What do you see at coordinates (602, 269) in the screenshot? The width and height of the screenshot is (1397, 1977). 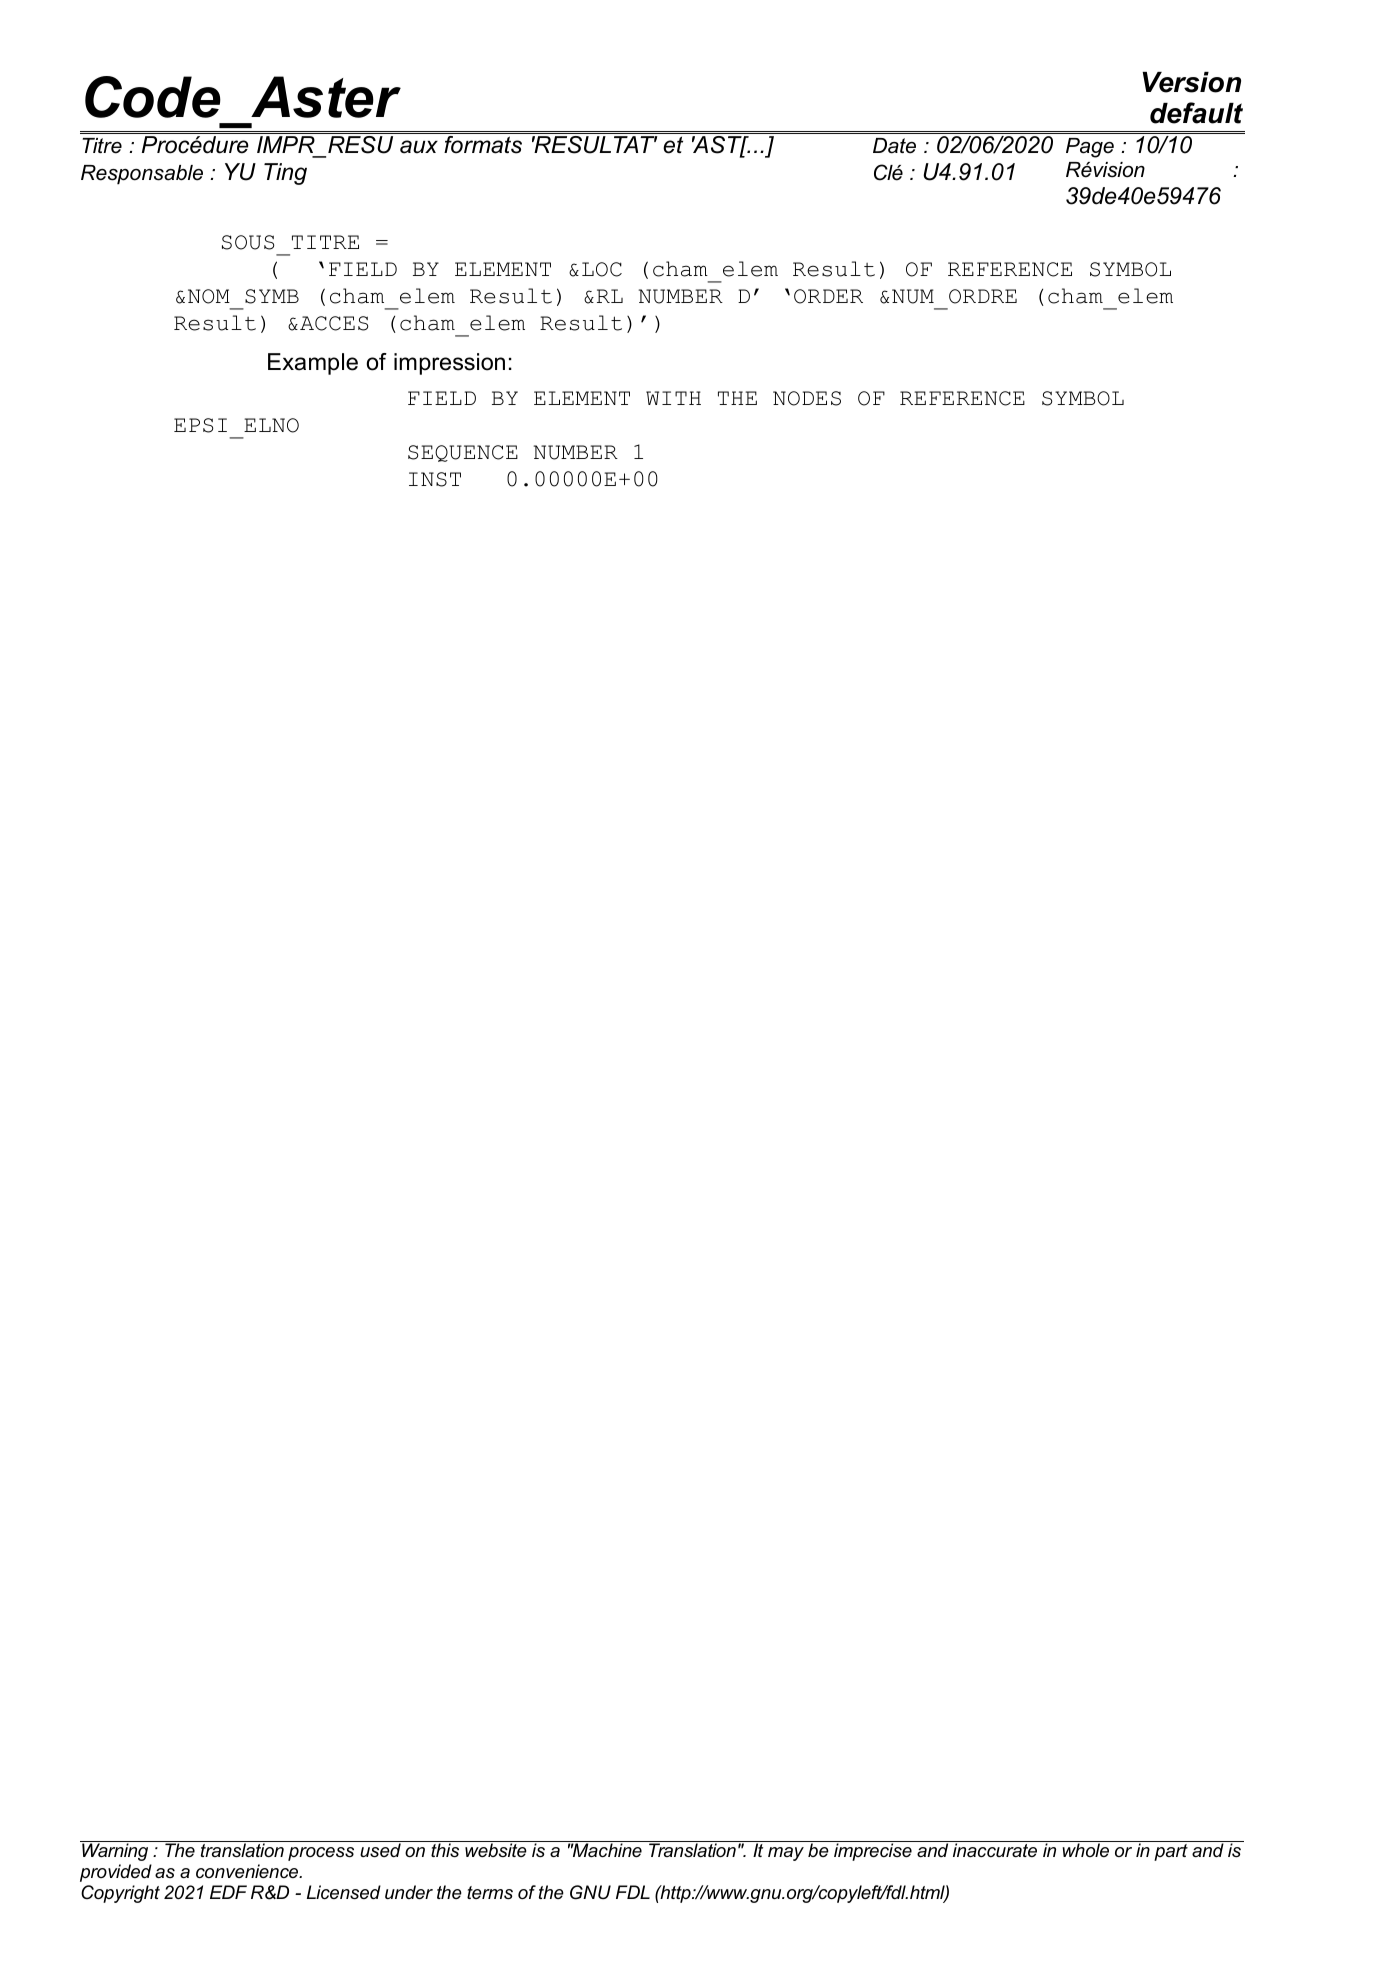 I see `LOC` at bounding box center [602, 269].
